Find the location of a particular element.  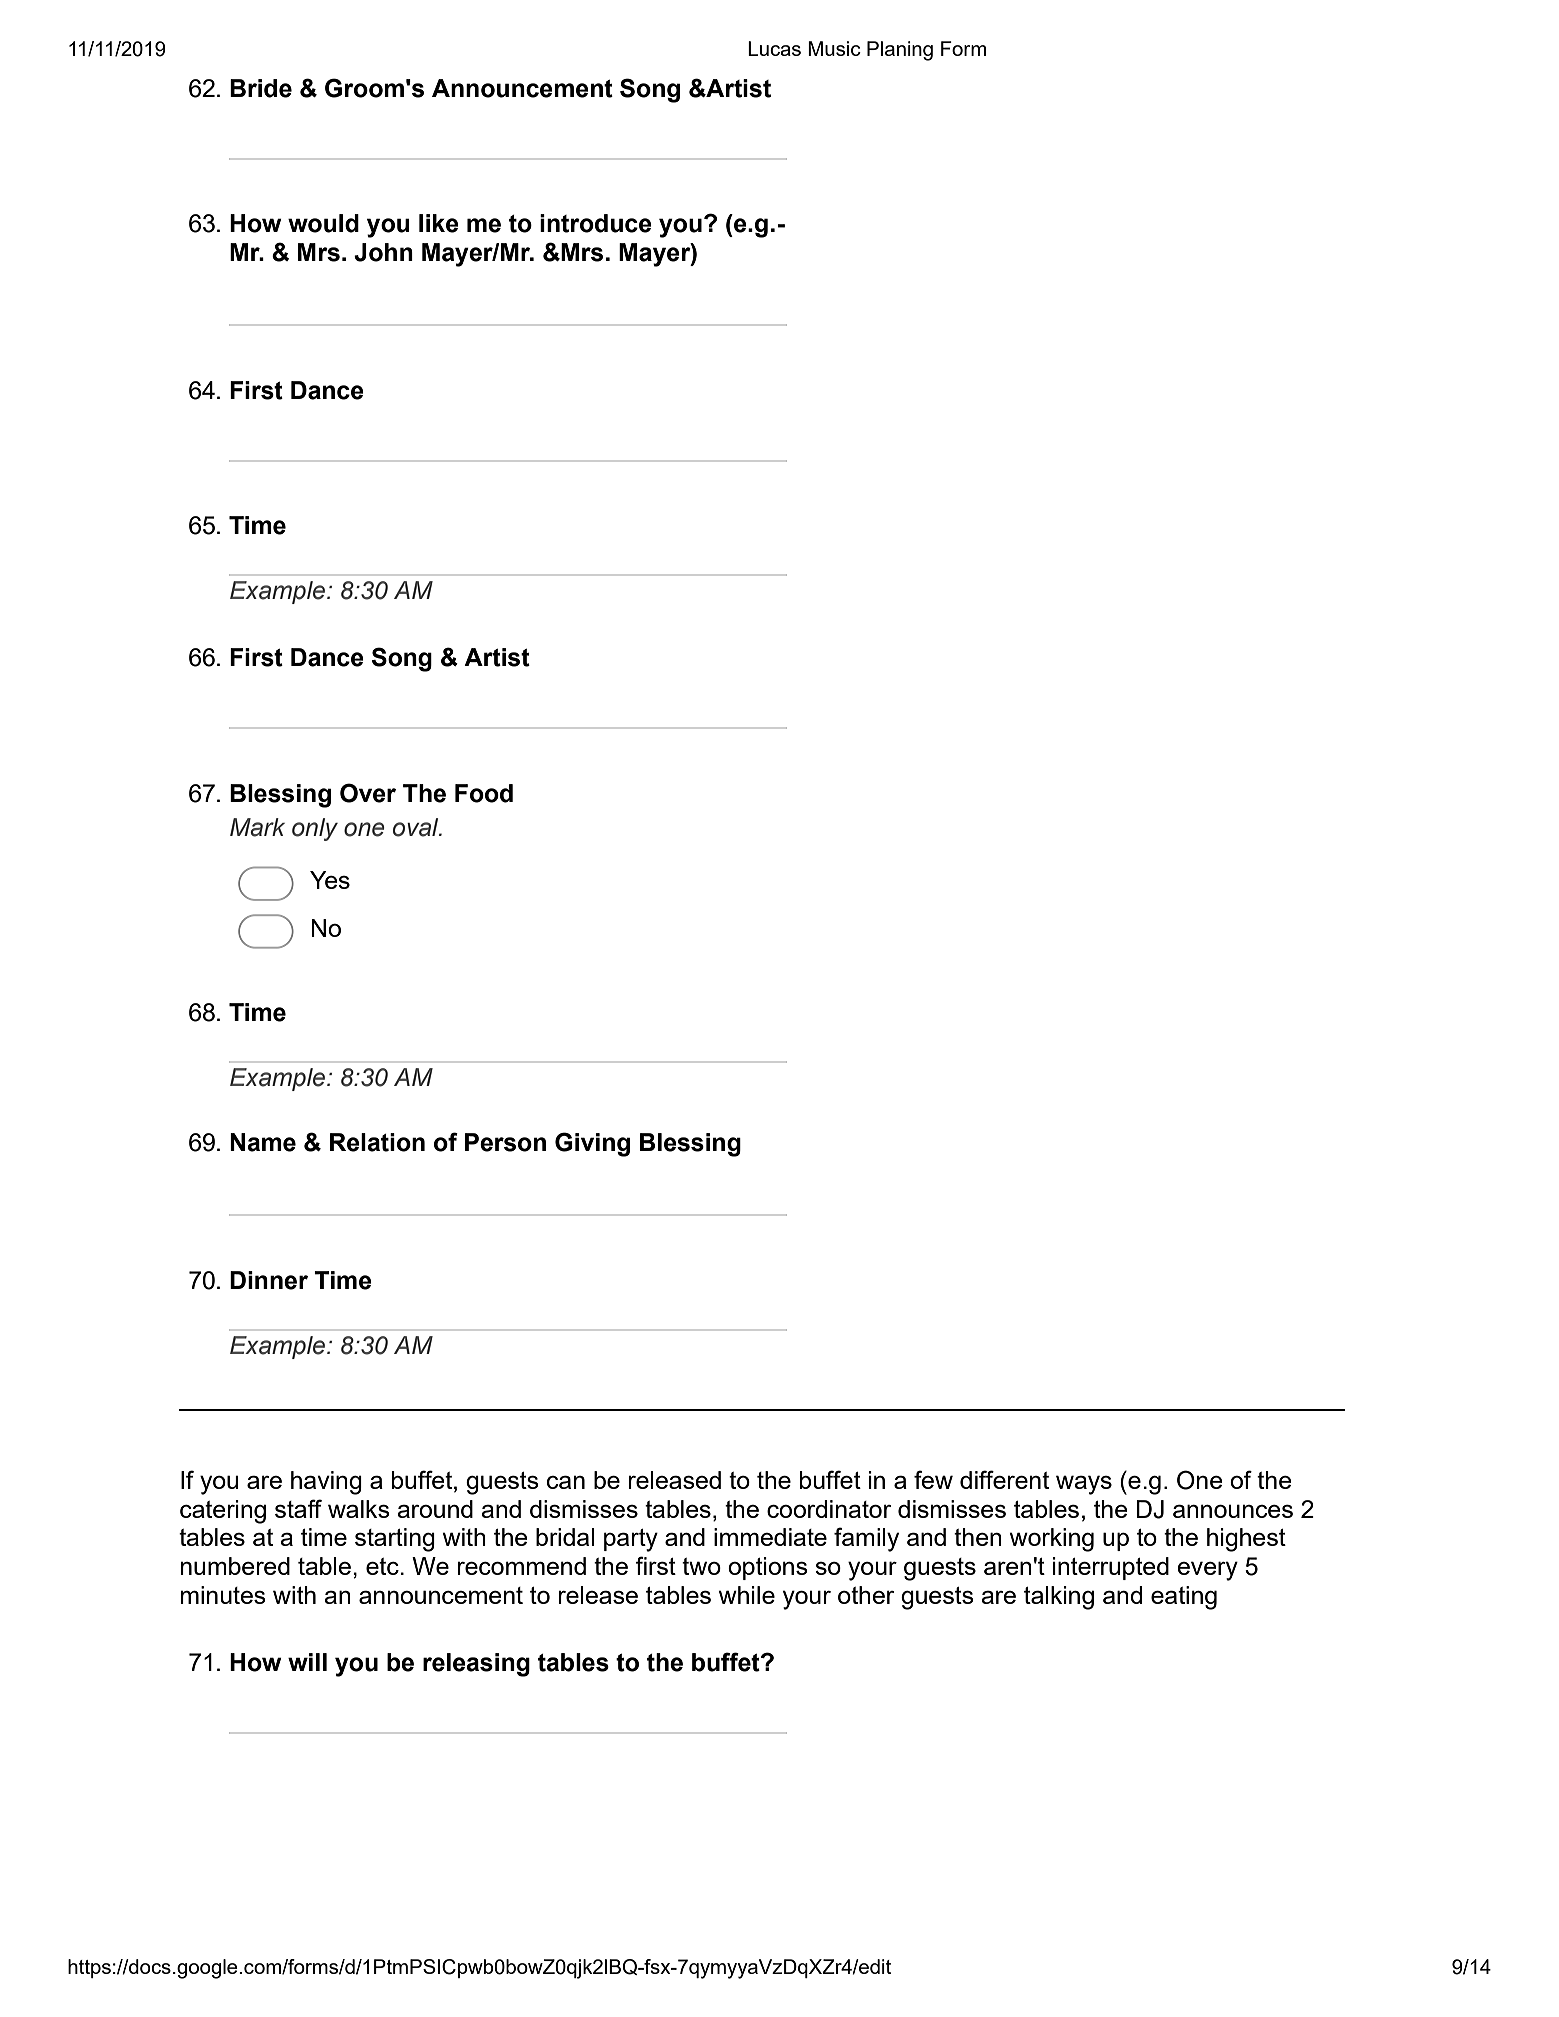

introduce is located at coordinates (596, 223).
